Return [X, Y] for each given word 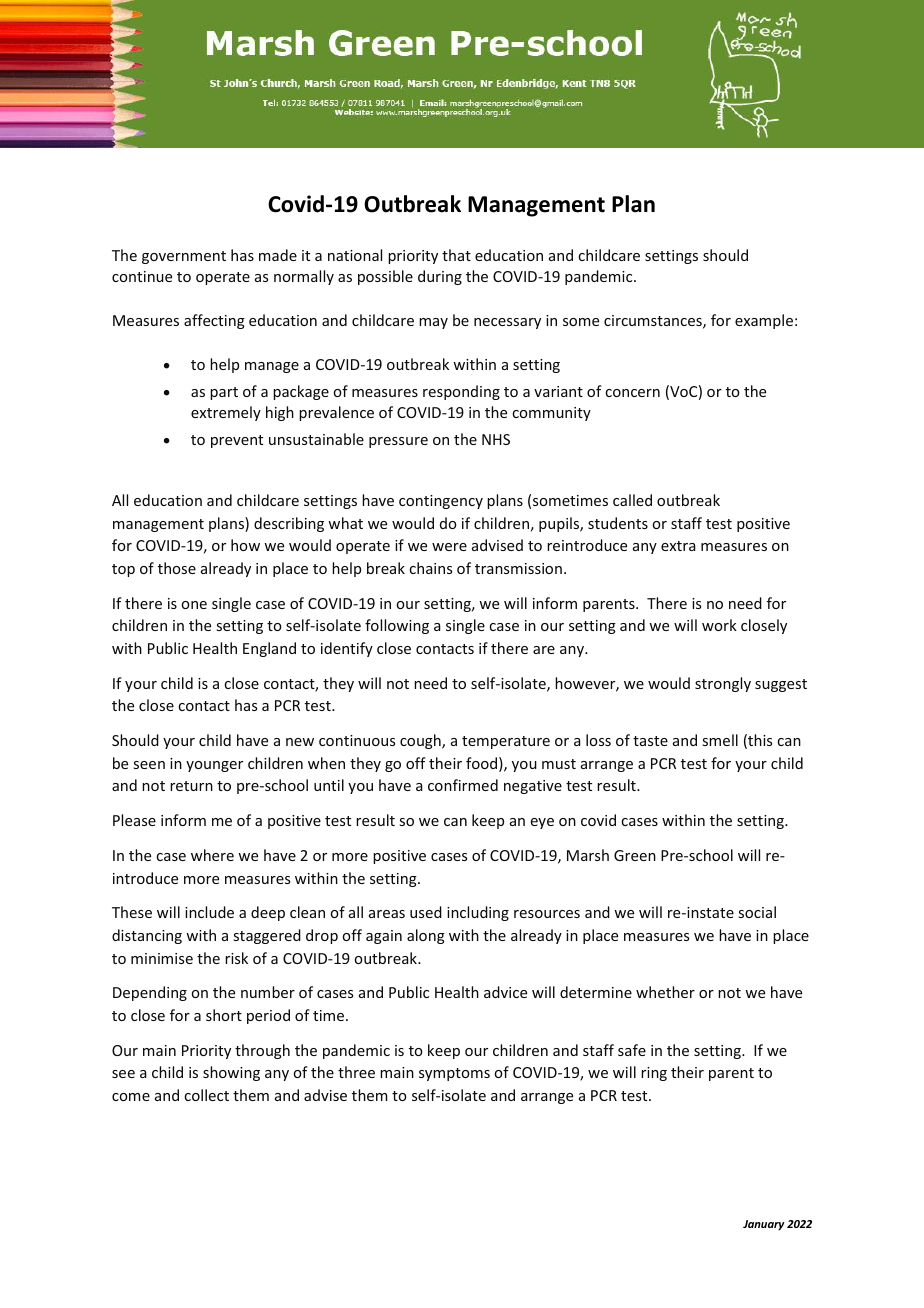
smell [720, 740]
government [184, 257]
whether [665, 992]
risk [236, 958]
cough [421, 741]
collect [206, 1095]
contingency [441, 502]
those [177, 568]
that [456, 255]
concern [632, 393]
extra [678, 546]
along [426, 936]
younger [214, 766]
